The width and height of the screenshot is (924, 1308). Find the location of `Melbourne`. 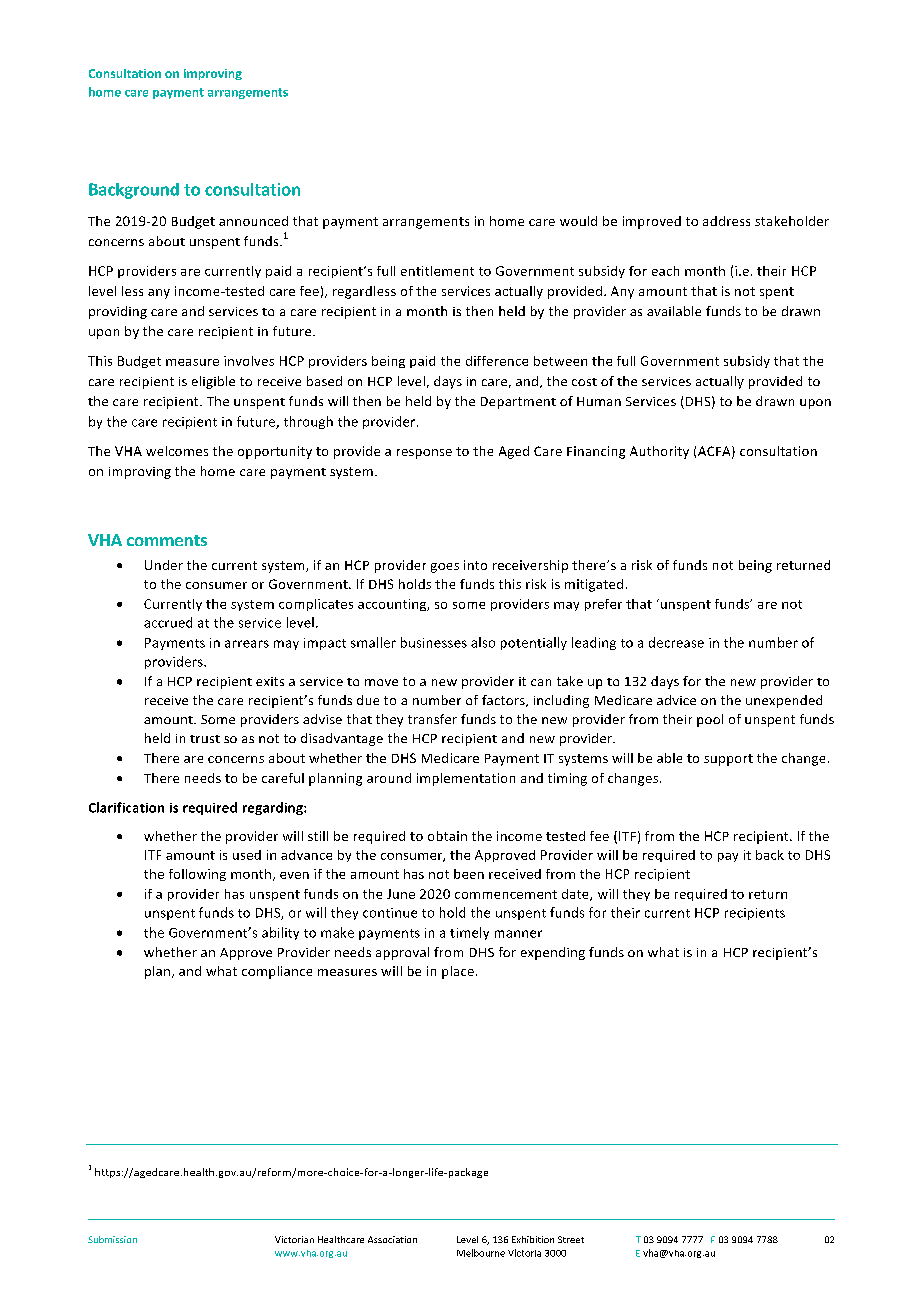

Melbourne is located at coordinates (481, 1253).
